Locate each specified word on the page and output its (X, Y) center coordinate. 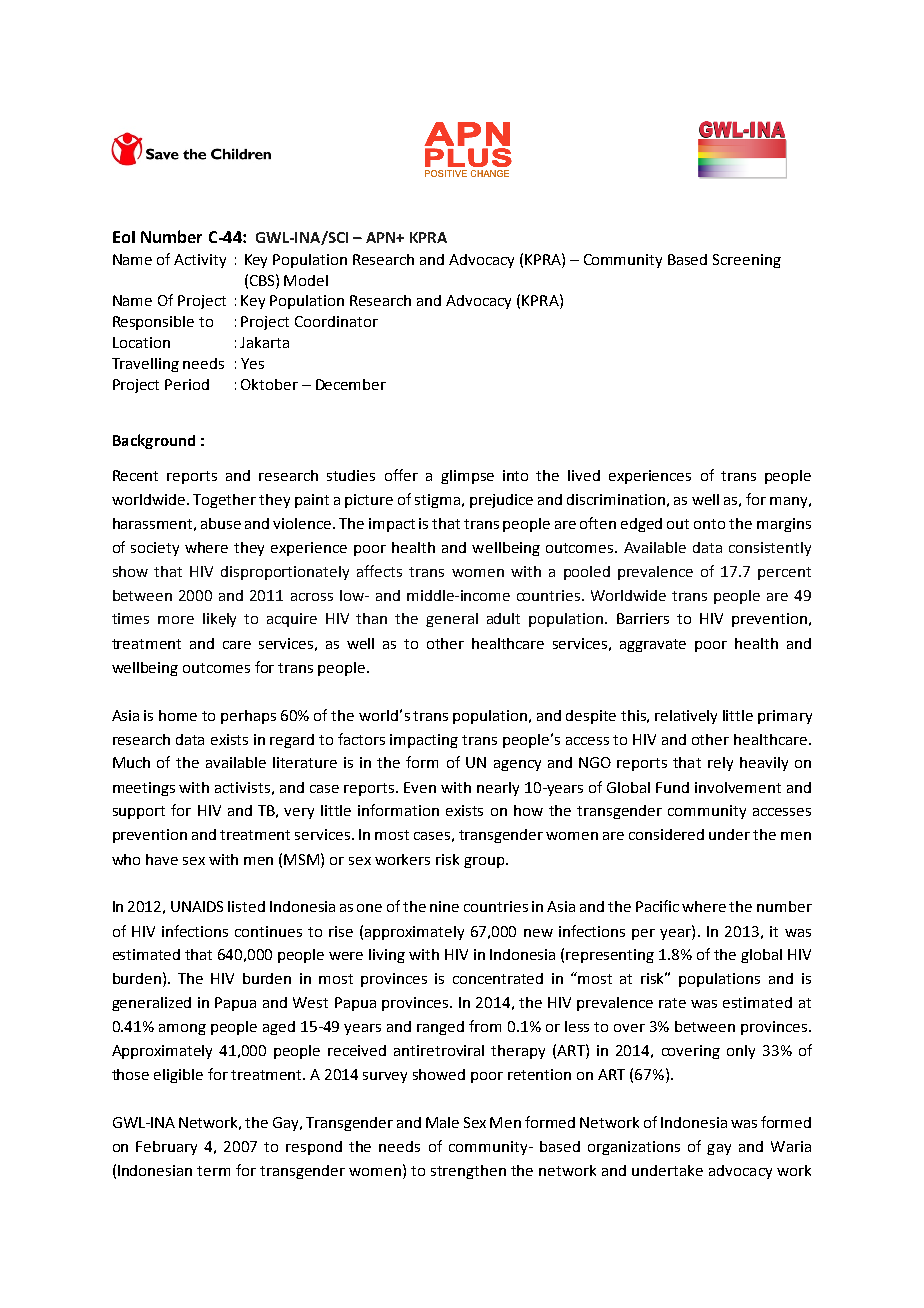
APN (382, 237)
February (166, 1148)
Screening (747, 261)
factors (361, 739)
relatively (686, 717)
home (178, 715)
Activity (200, 261)
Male (442, 1122)
